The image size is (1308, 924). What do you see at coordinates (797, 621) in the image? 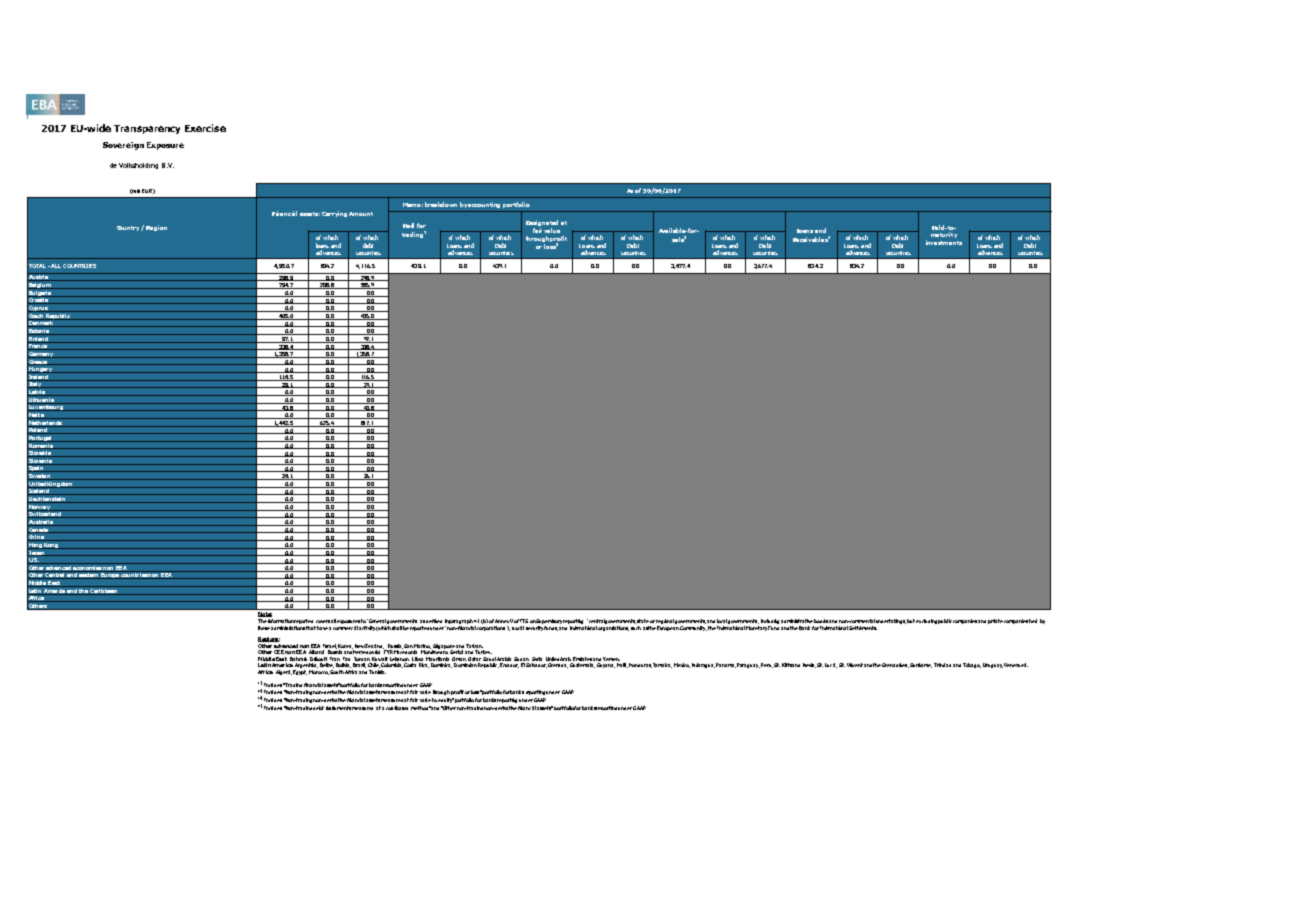
I see `administrative` at bounding box center [797, 621].
